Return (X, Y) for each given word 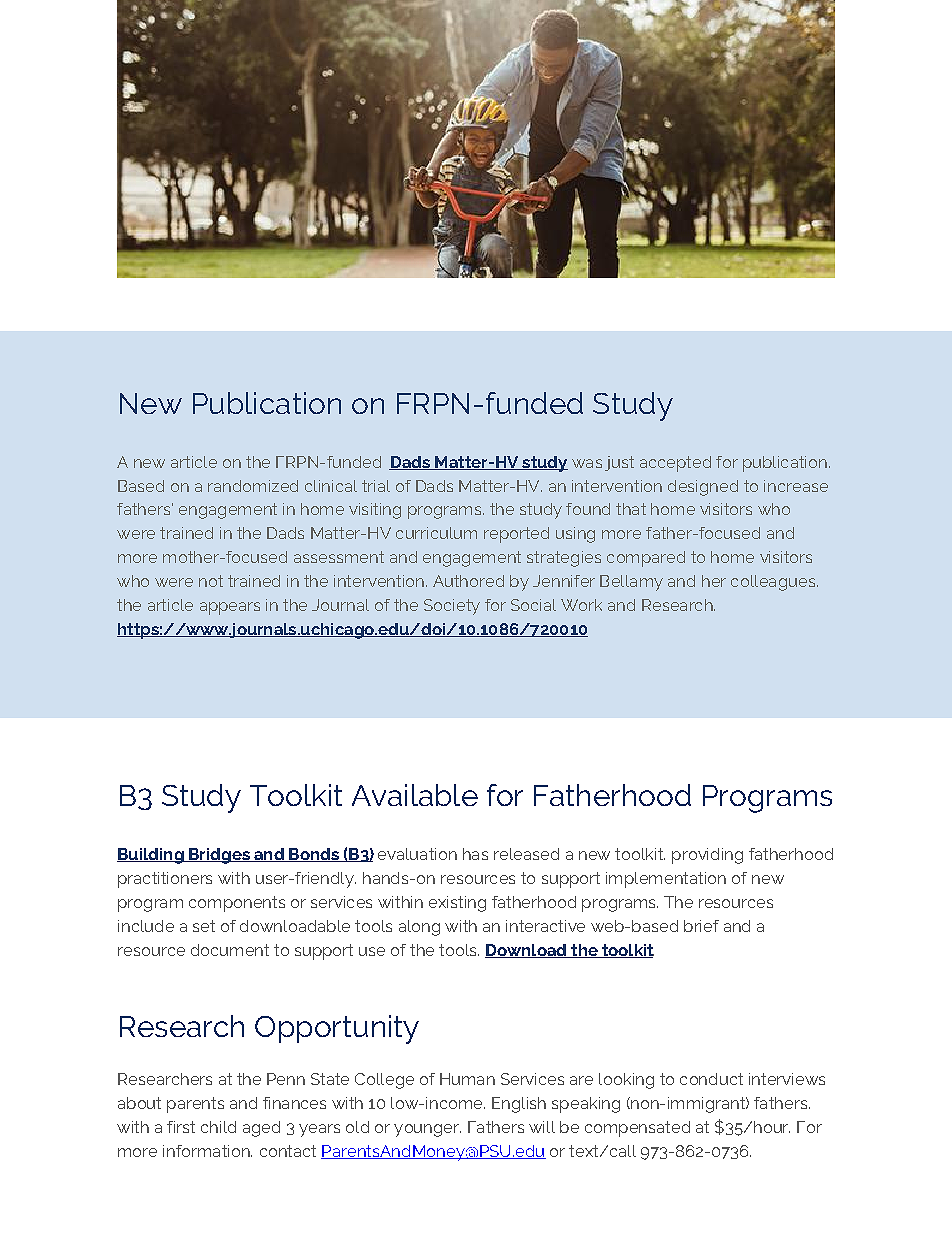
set (204, 926)
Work (581, 605)
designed (703, 488)
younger (427, 1130)
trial (376, 486)
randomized (253, 486)
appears (230, 608)
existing (457, 904)
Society (452, 607)
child (218, 1127)
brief (701, 926)
